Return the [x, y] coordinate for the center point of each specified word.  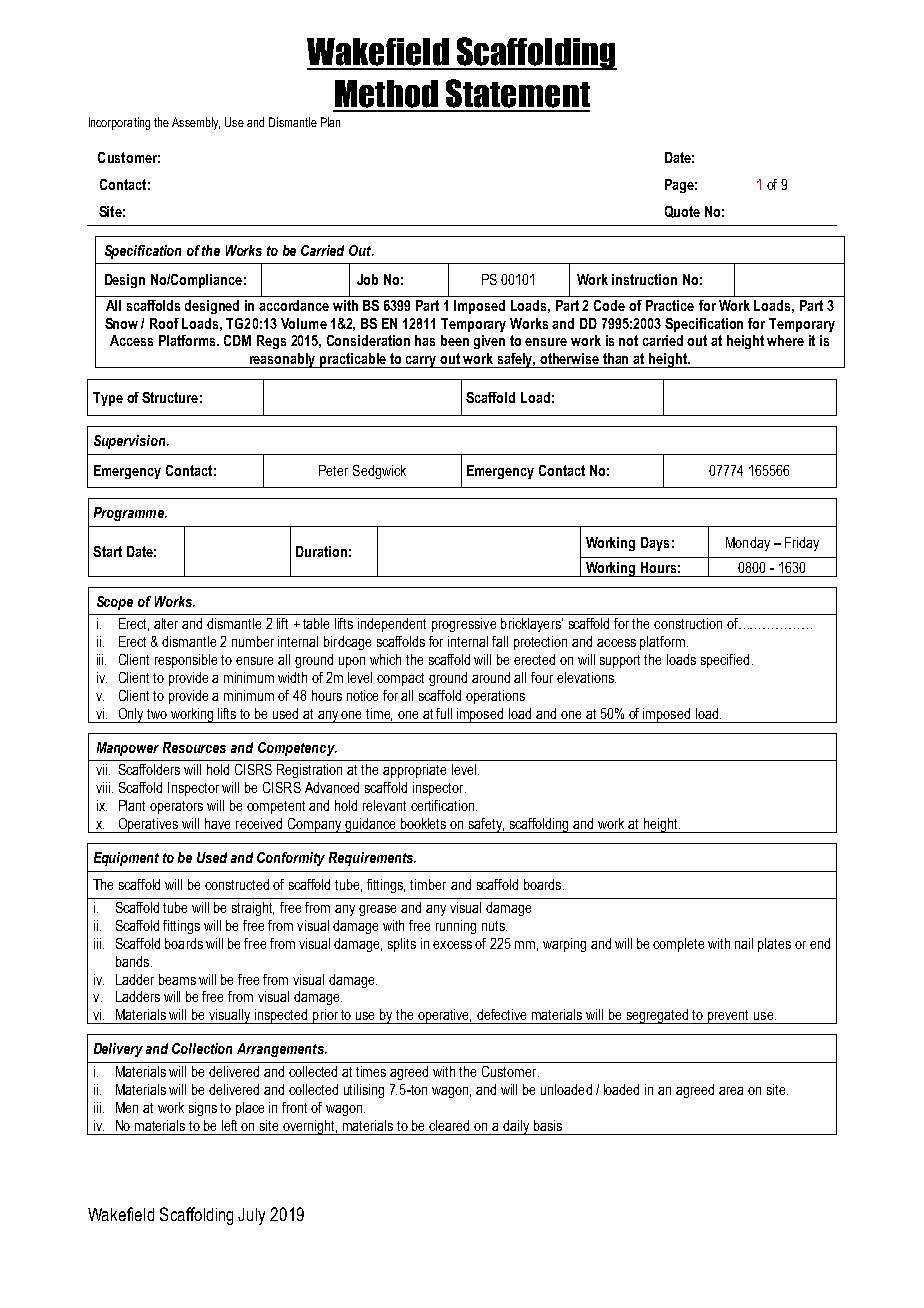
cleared [449, 1125]
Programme [130, 514]
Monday [748, 544]
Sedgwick [379, 472]
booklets [423, 823]
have [217, 823]
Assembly [196, 123]
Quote [682, 212]
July [251, 1216]
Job [367, 279]
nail [744, 943]
